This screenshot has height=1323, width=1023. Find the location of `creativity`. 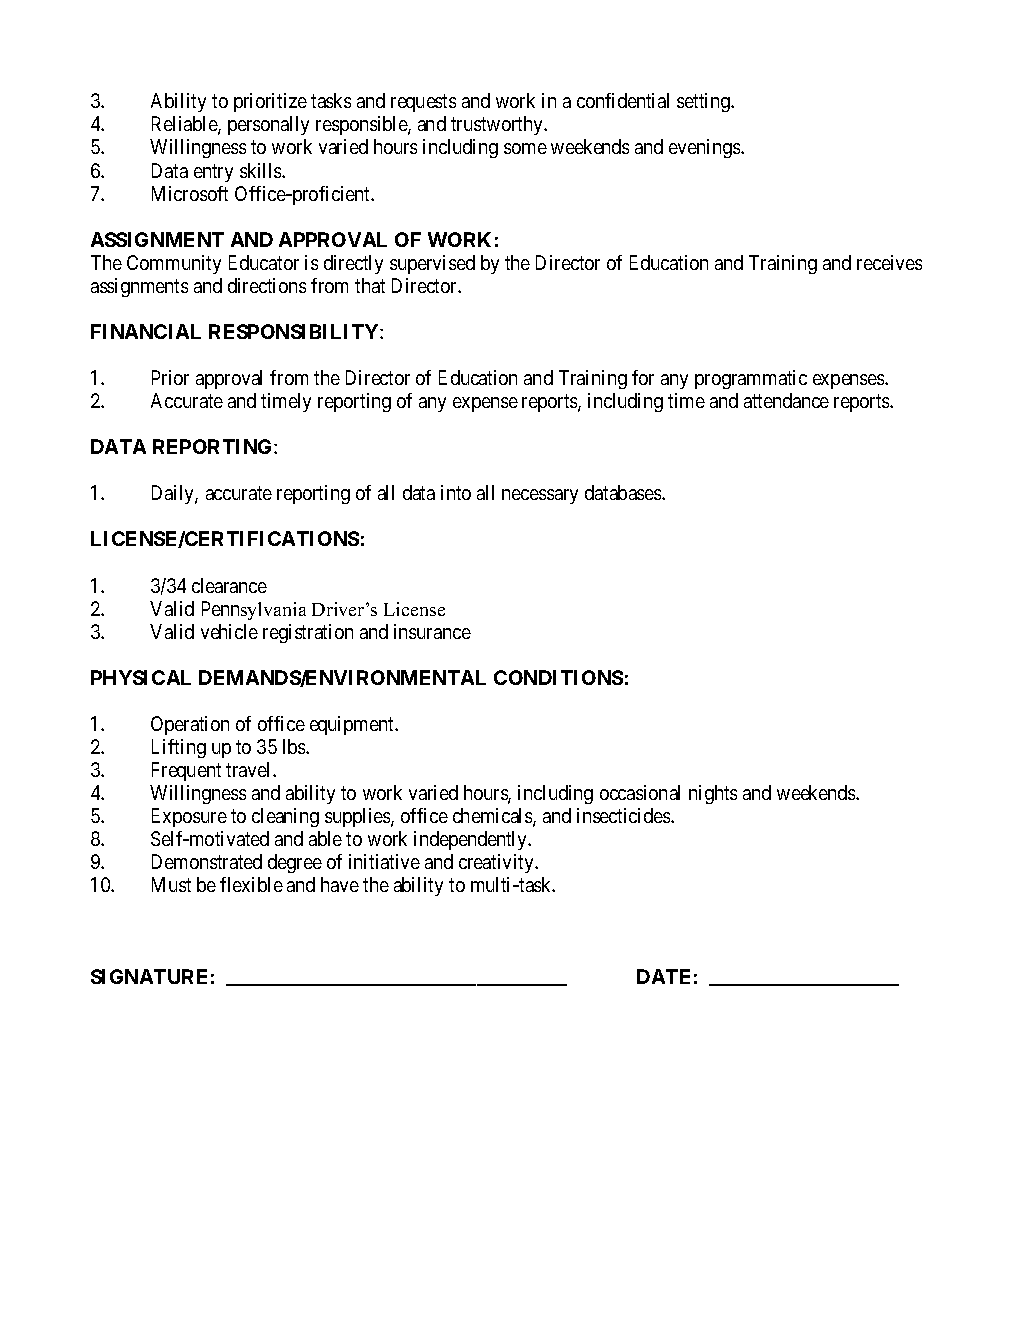

creativity is located at coordinates (497, 863).
